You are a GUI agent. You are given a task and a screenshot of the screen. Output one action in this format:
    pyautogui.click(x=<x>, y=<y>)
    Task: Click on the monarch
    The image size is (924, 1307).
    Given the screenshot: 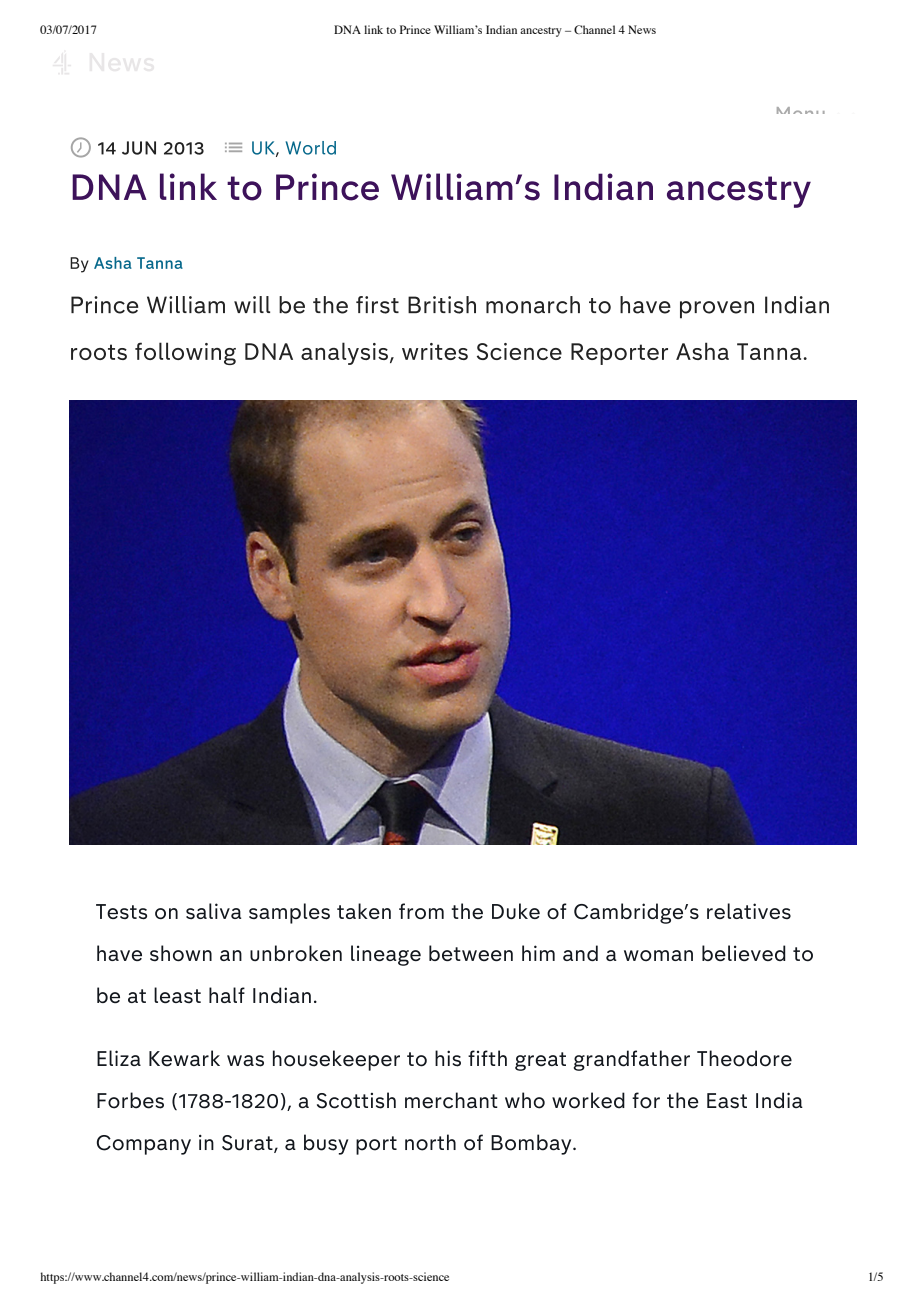 What is the action you would take?
    pyautogui.click(x=533, y=305)
